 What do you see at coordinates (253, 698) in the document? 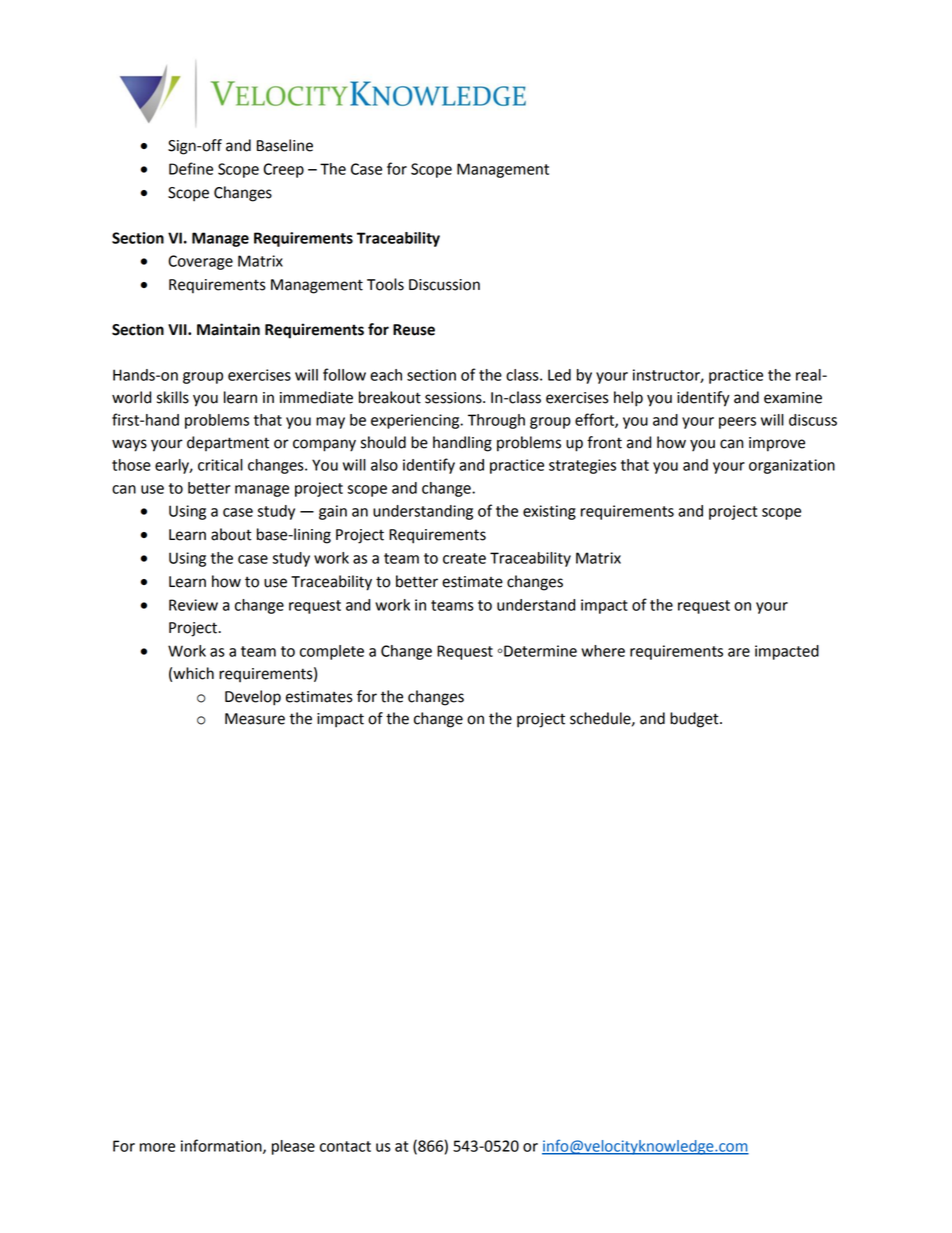
I see `Develop` at bounding box center [253, 698].
